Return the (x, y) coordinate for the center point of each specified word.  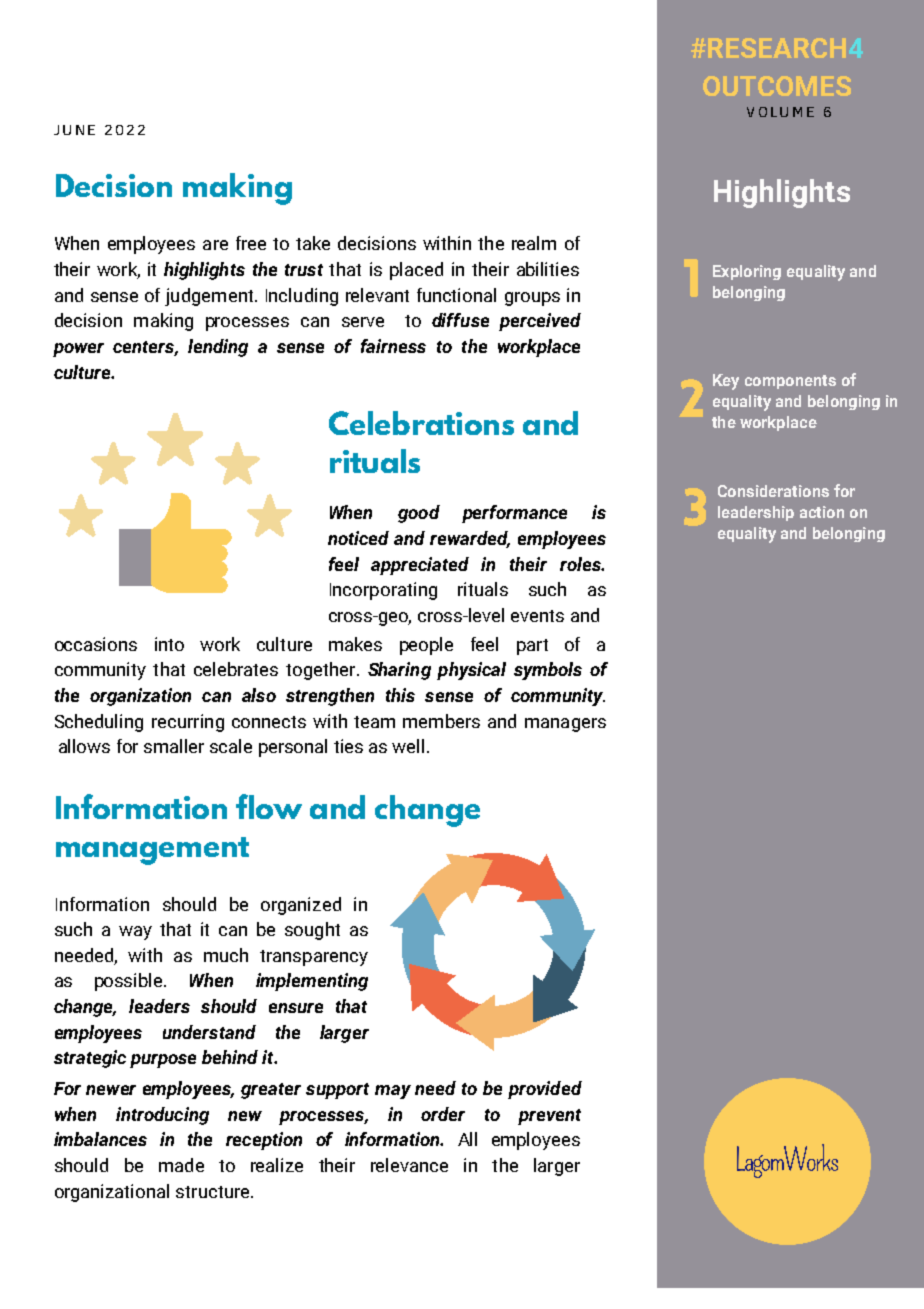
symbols (548, 671)
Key (726, 382)
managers (565, 725)
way (135, 933)
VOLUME (780, 112)
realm (534, 243)
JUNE (74, 130)
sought (312, 931)
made (181, 1165)
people (426, 646)
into (169, 644)
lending (218, 348)
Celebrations (421, 423)
